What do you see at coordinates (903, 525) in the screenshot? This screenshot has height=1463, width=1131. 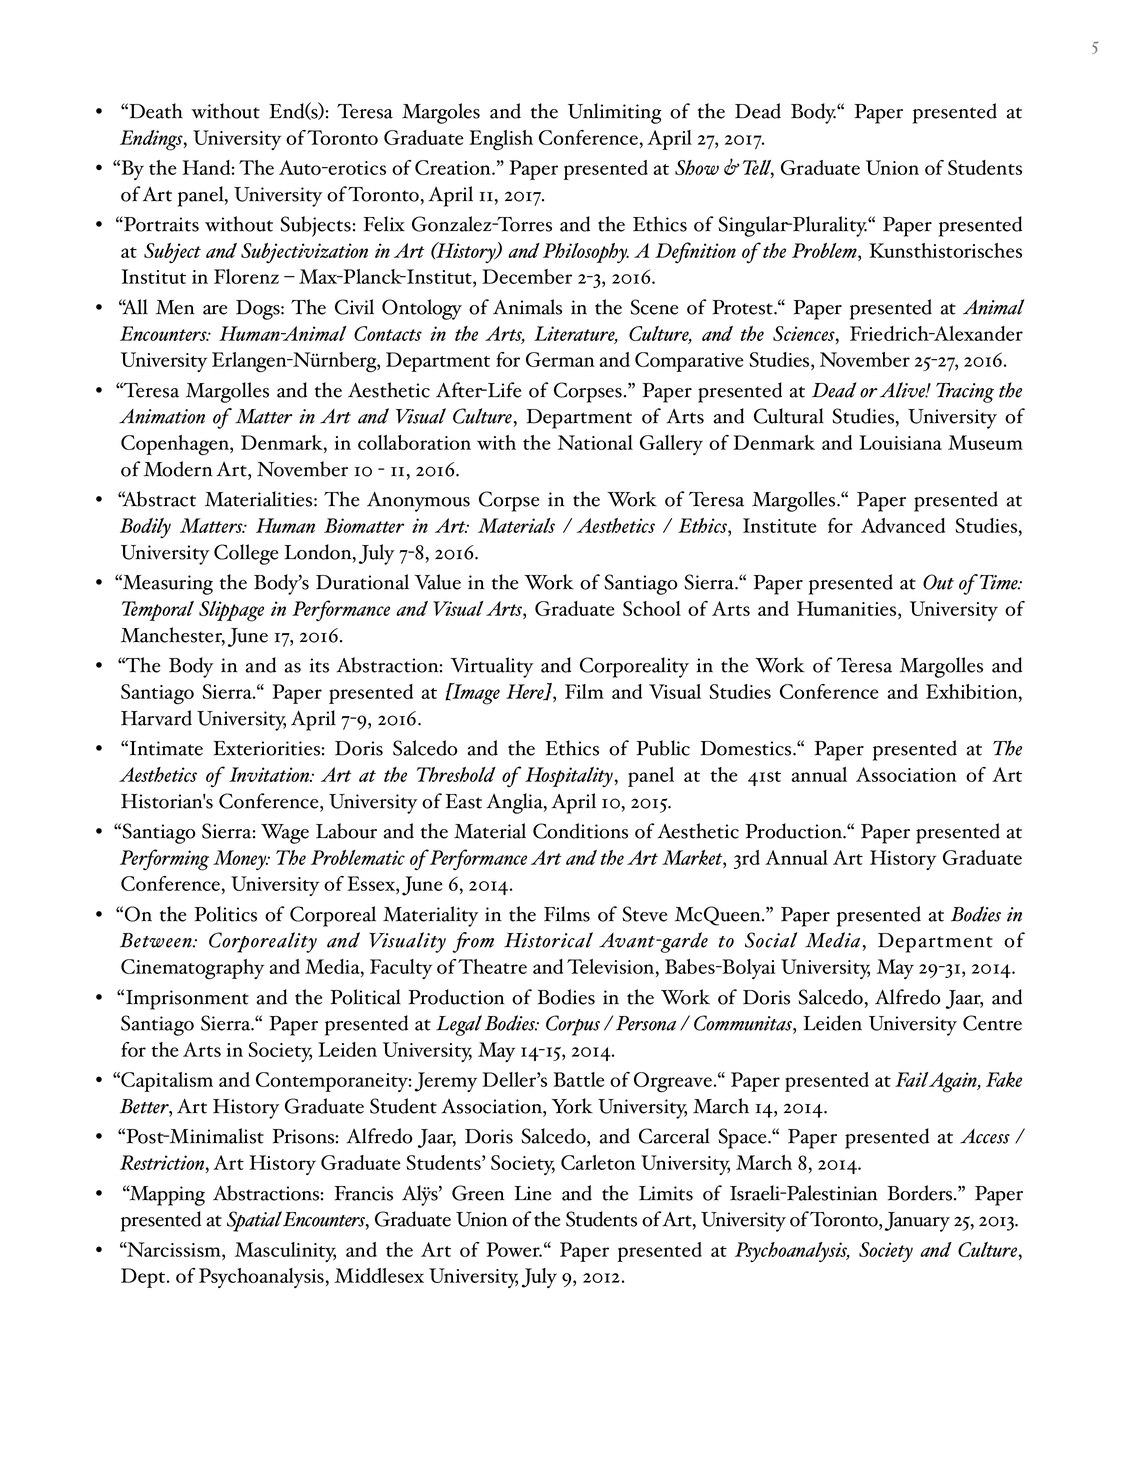 I see `Advanced` at bounding box center [903, 525].
